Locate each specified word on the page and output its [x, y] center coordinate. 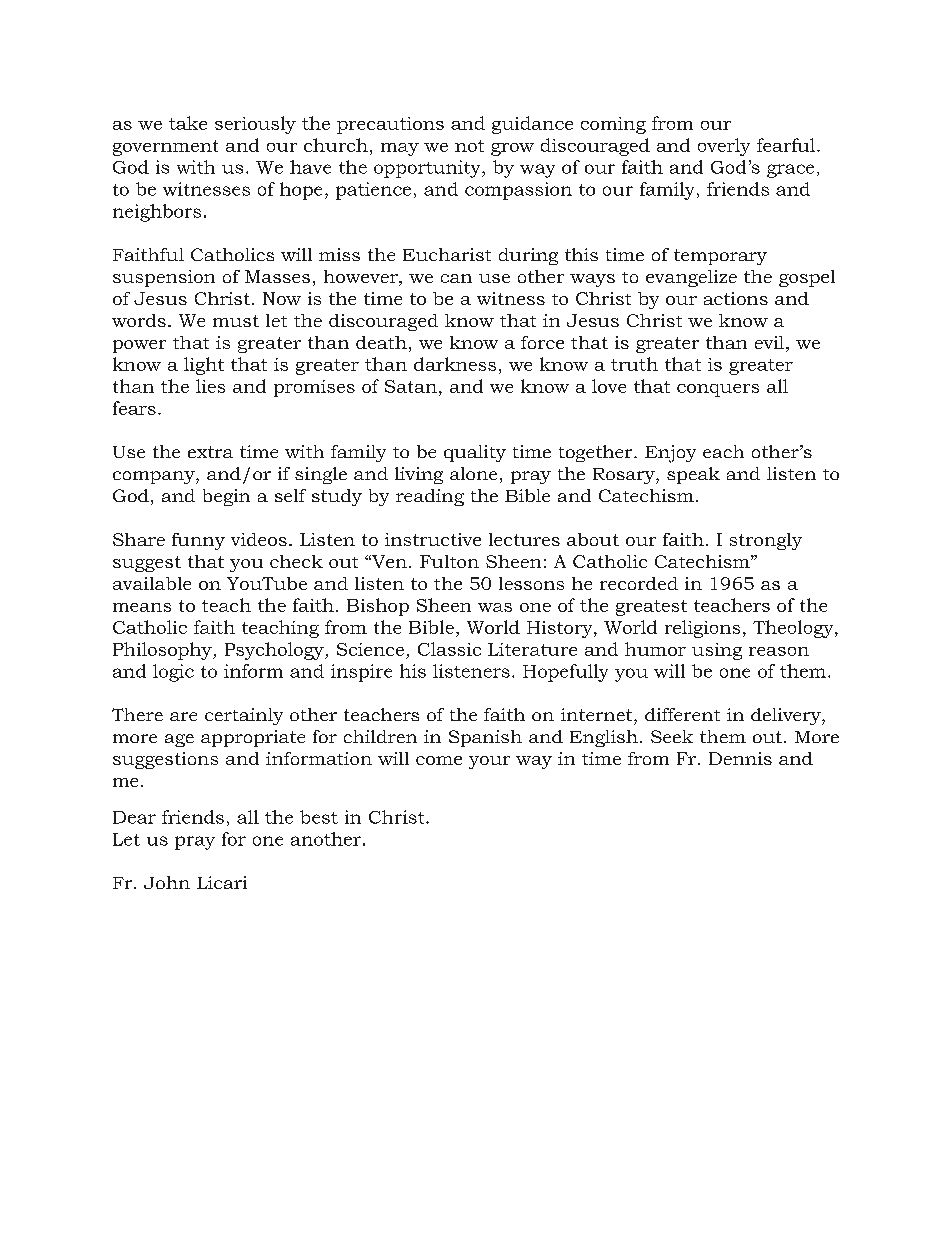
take [188, 123]
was [495, 607]
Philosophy [163, 651]
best [319, 817]
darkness [455, 364]
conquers [718, 390]
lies [210, 386]
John [167, 882]
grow [512, 149]
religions [702, 629]
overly [724, 147]
